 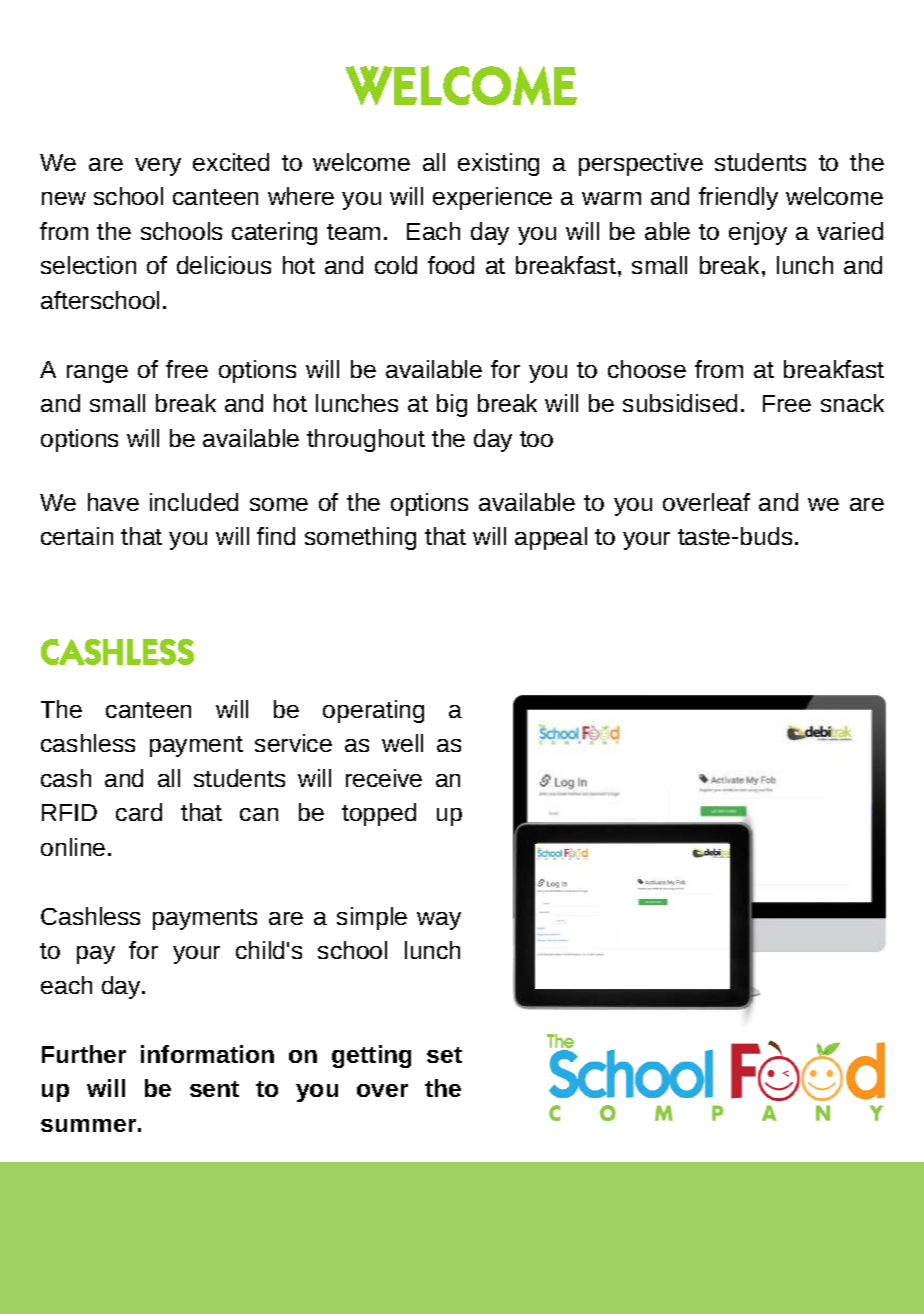 I want to click on operating, so click(x=373, y=711).
